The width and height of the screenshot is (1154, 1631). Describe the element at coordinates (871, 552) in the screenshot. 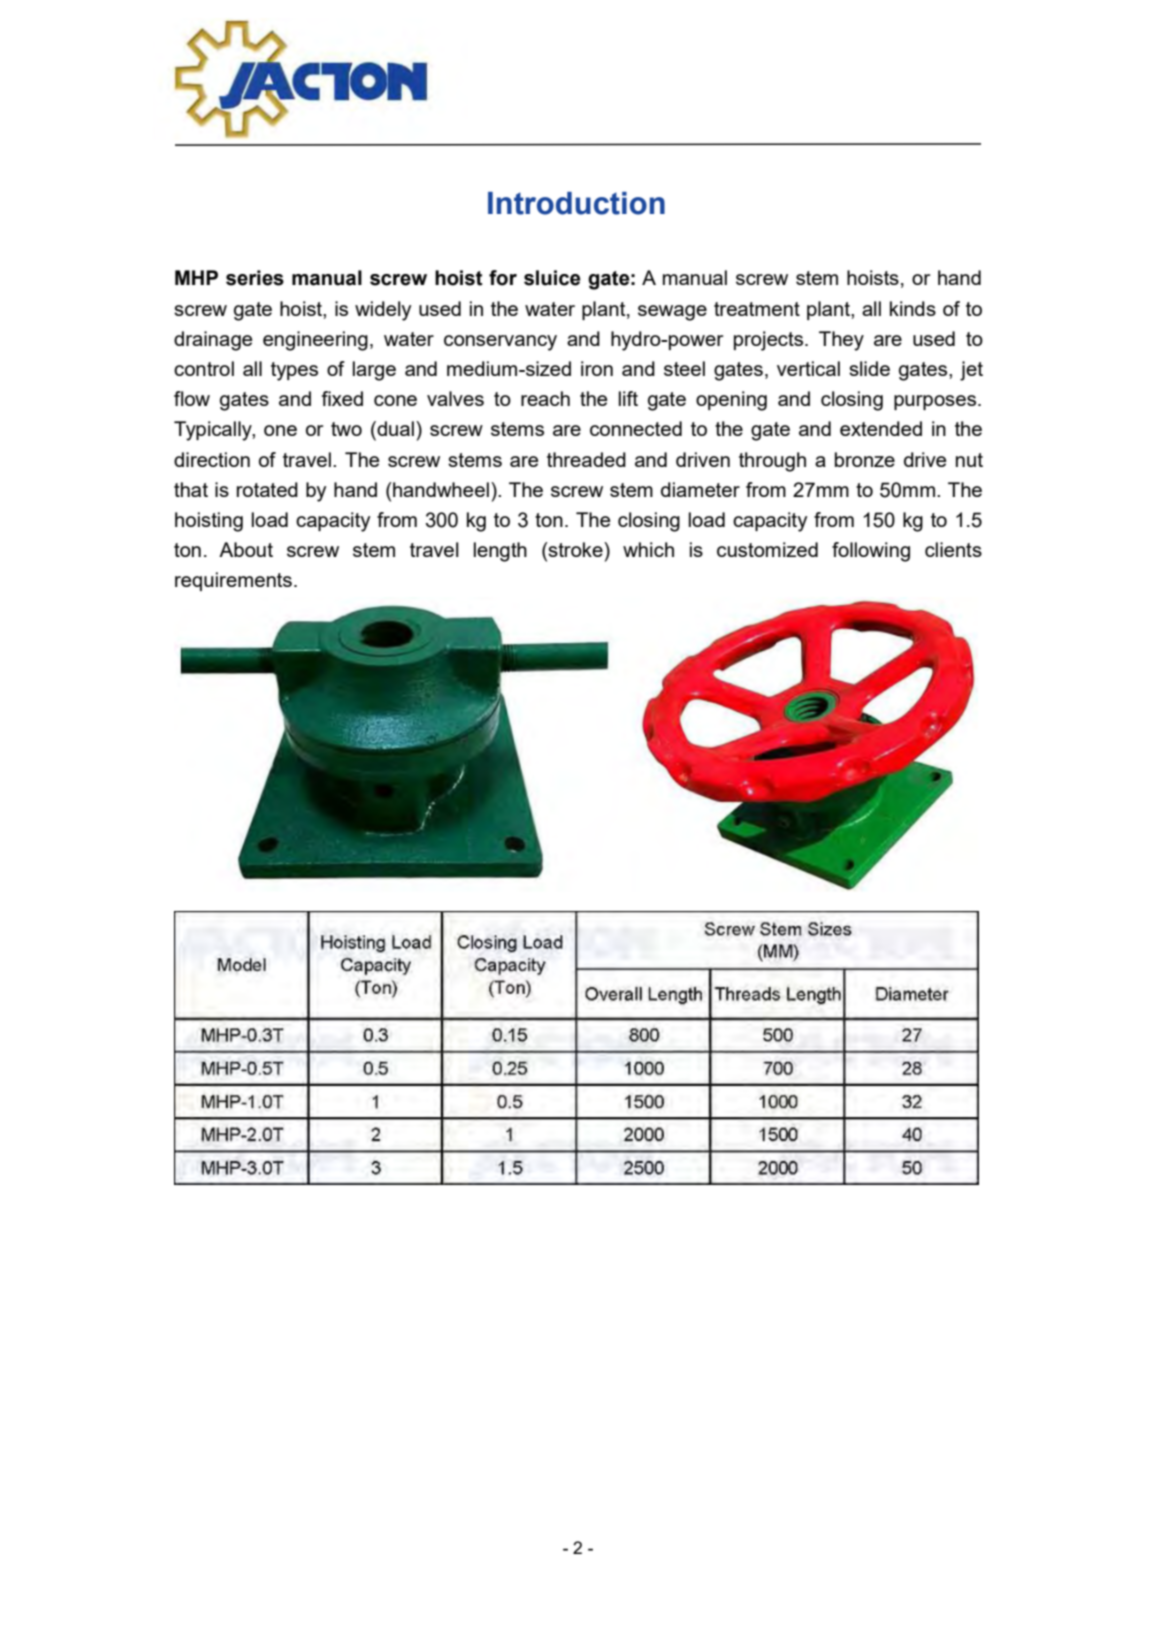

I see `following` at that location.
